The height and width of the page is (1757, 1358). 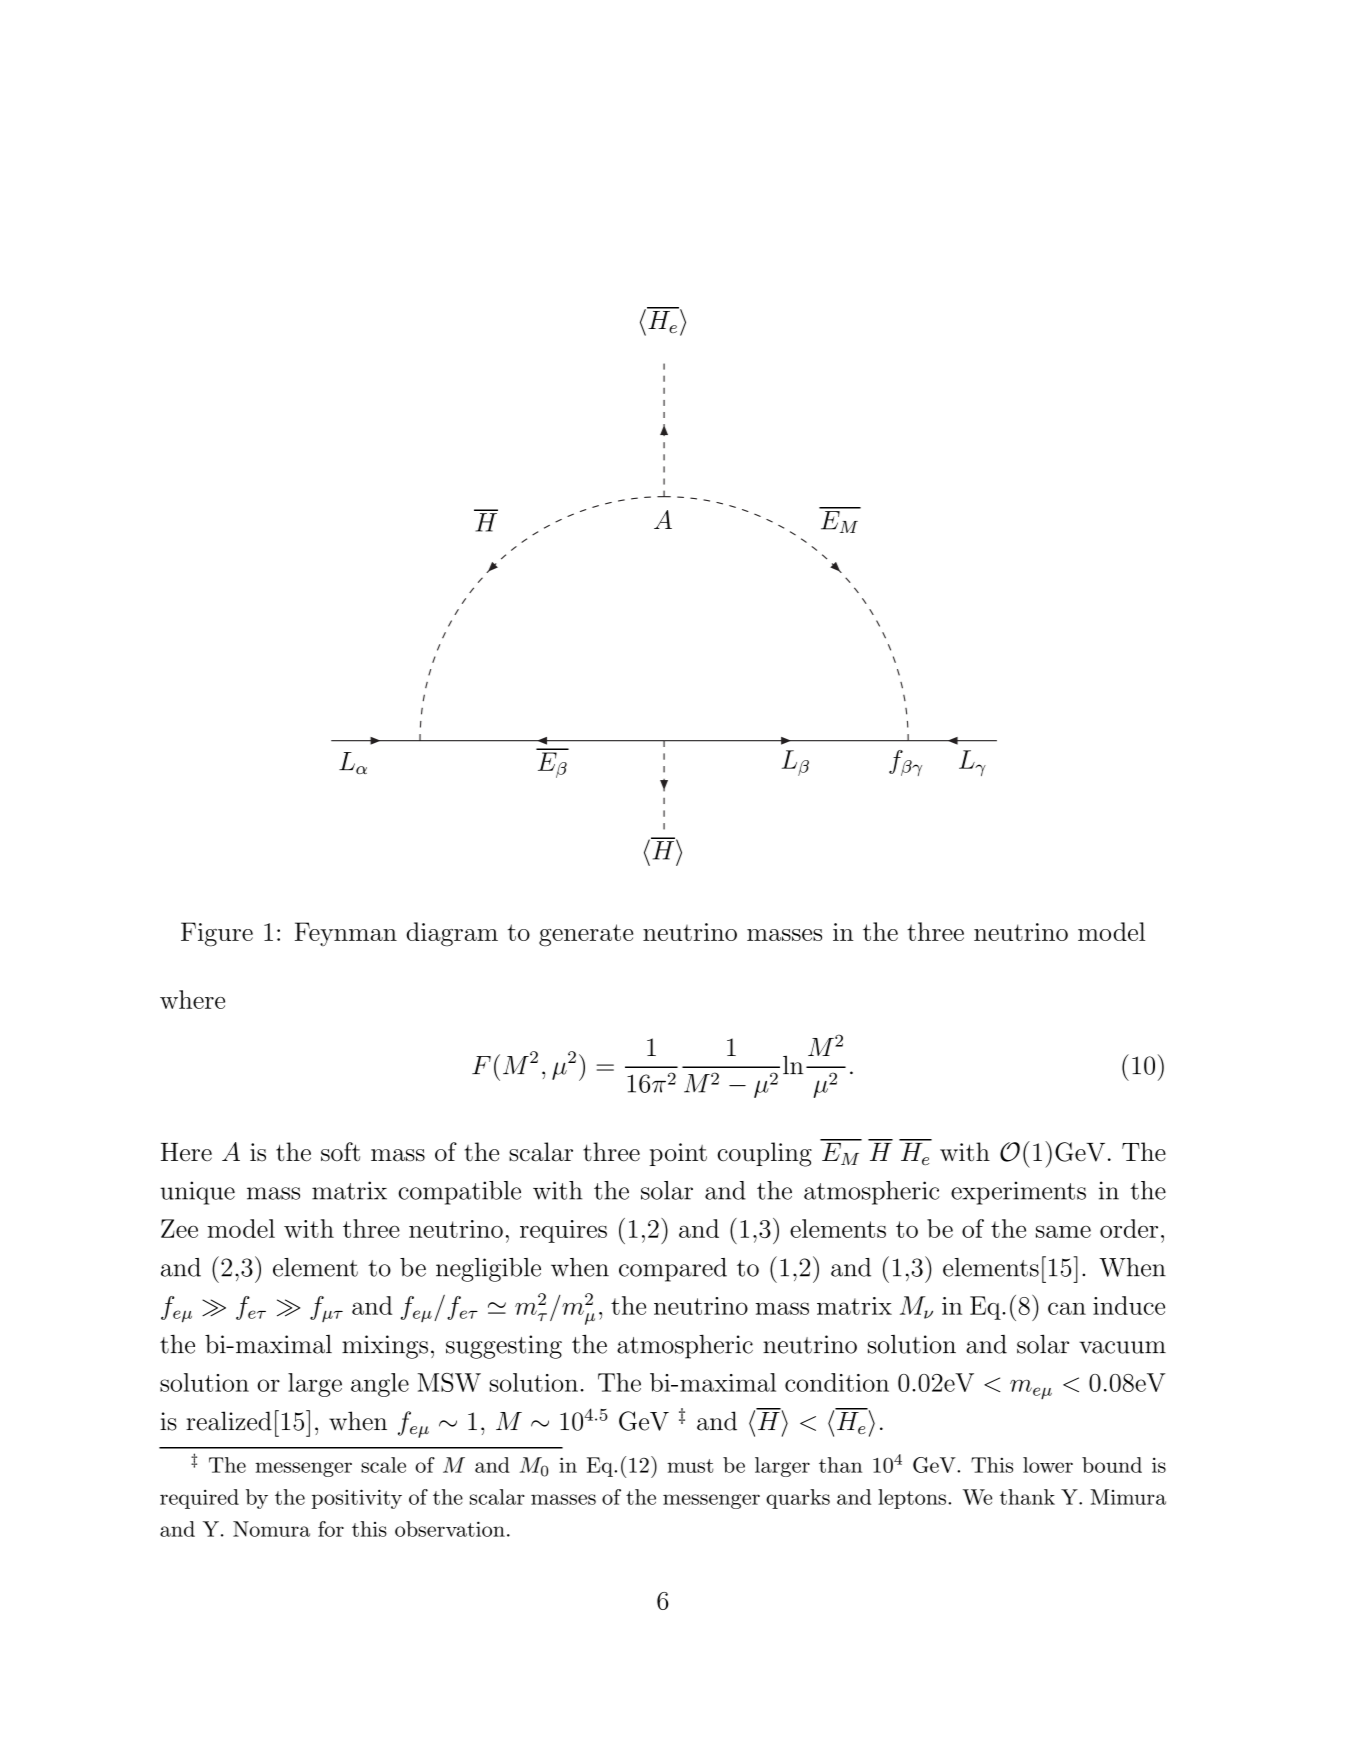 What do you see at coordinates (1063, 1232) in the page?
I see `same` at bounding box center [1063, 1232].
